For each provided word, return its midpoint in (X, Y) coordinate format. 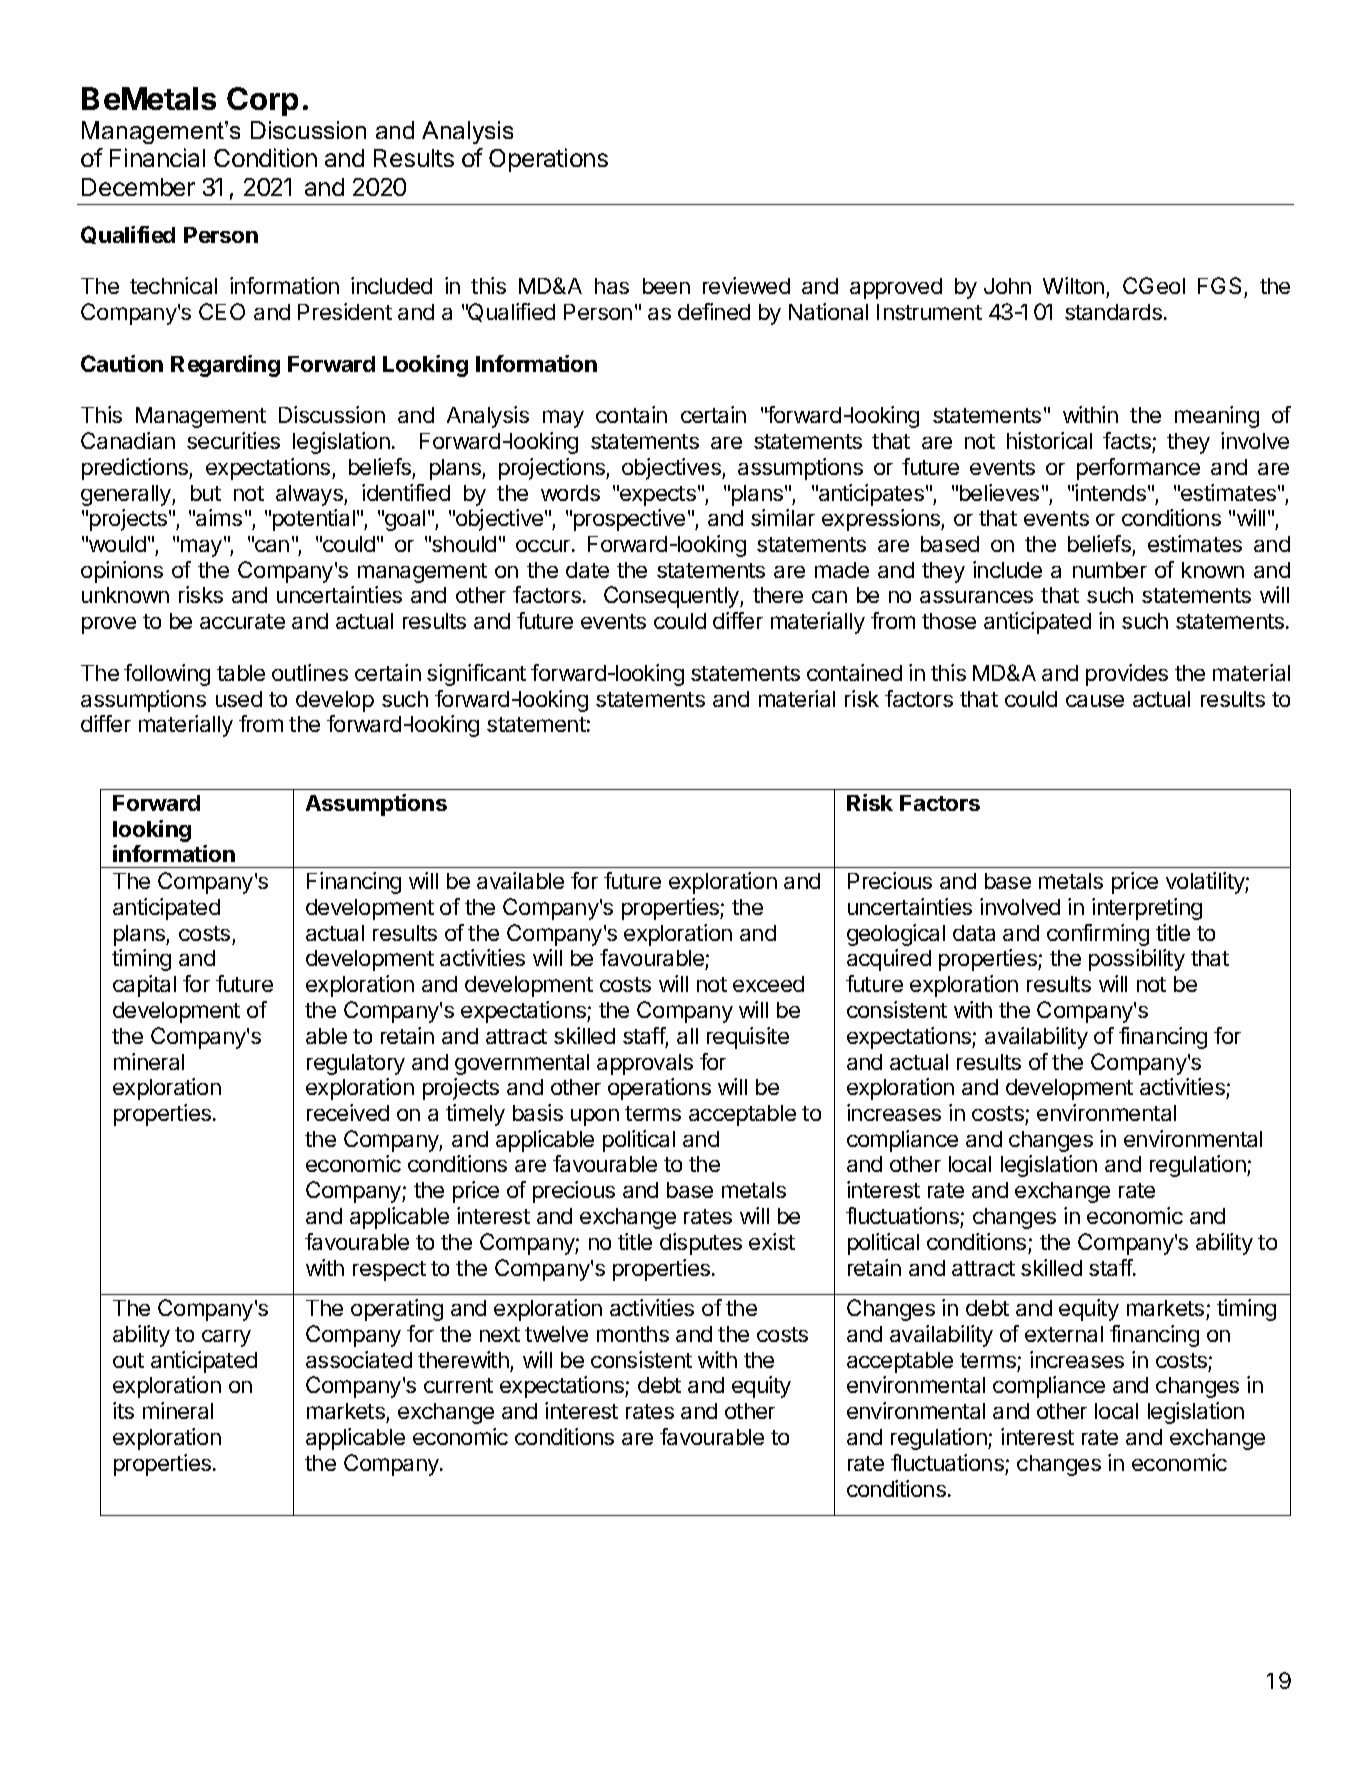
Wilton (1073, 285)
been (666, 286)
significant (476, 675)
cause (1095, 701)
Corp (262, 101)
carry (226, 1338)
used (239, 699)
